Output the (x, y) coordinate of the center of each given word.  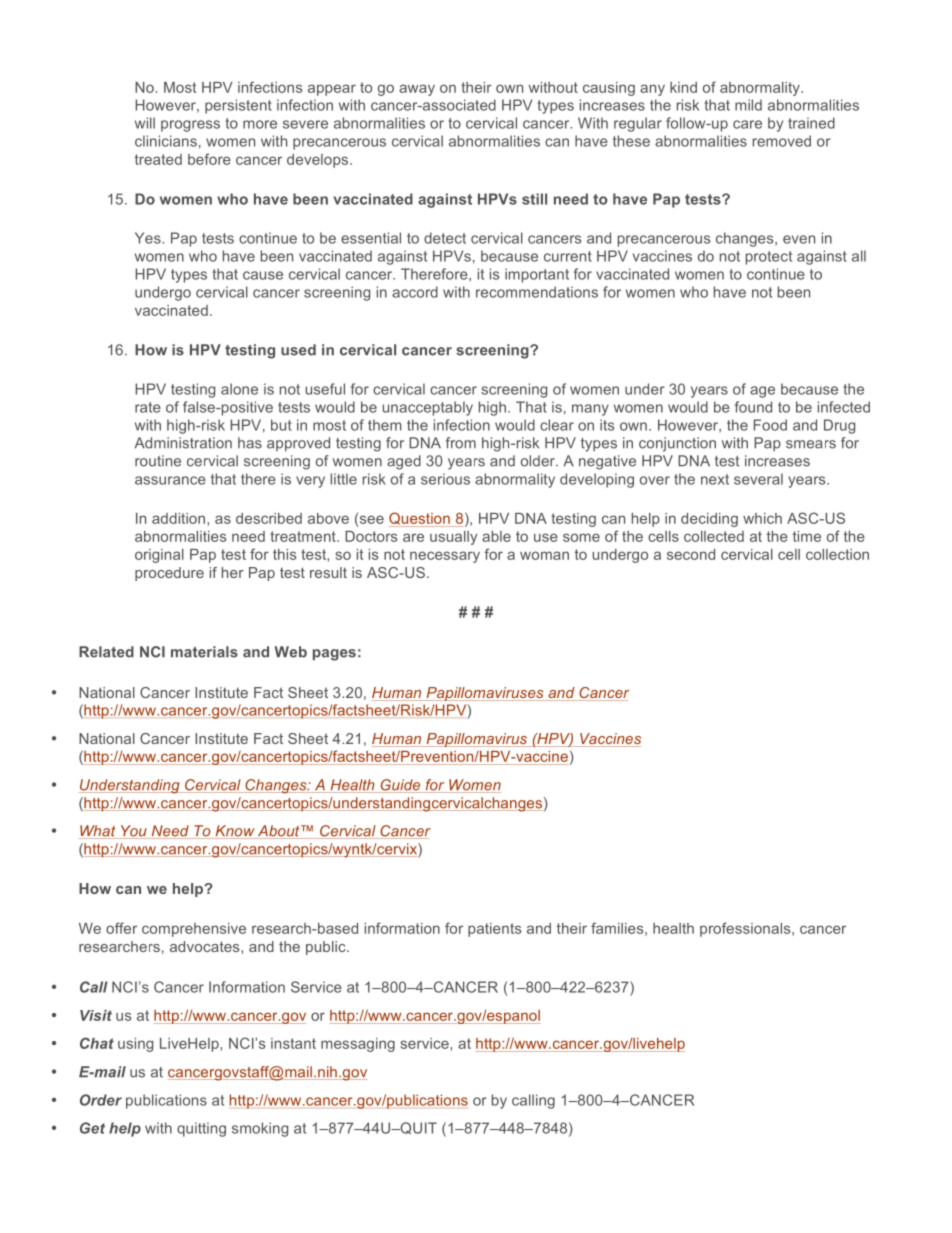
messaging (358, 1045)
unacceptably (428, 408)
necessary (445, 557)
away (417, 90)
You (133, 832)
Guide (400, 786)
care (747, 124)
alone (239, 389)
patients (495, 930)
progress (190, 126)
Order (101, 1100)
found (753, 407)
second (691, 554)
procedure (169, 574)
